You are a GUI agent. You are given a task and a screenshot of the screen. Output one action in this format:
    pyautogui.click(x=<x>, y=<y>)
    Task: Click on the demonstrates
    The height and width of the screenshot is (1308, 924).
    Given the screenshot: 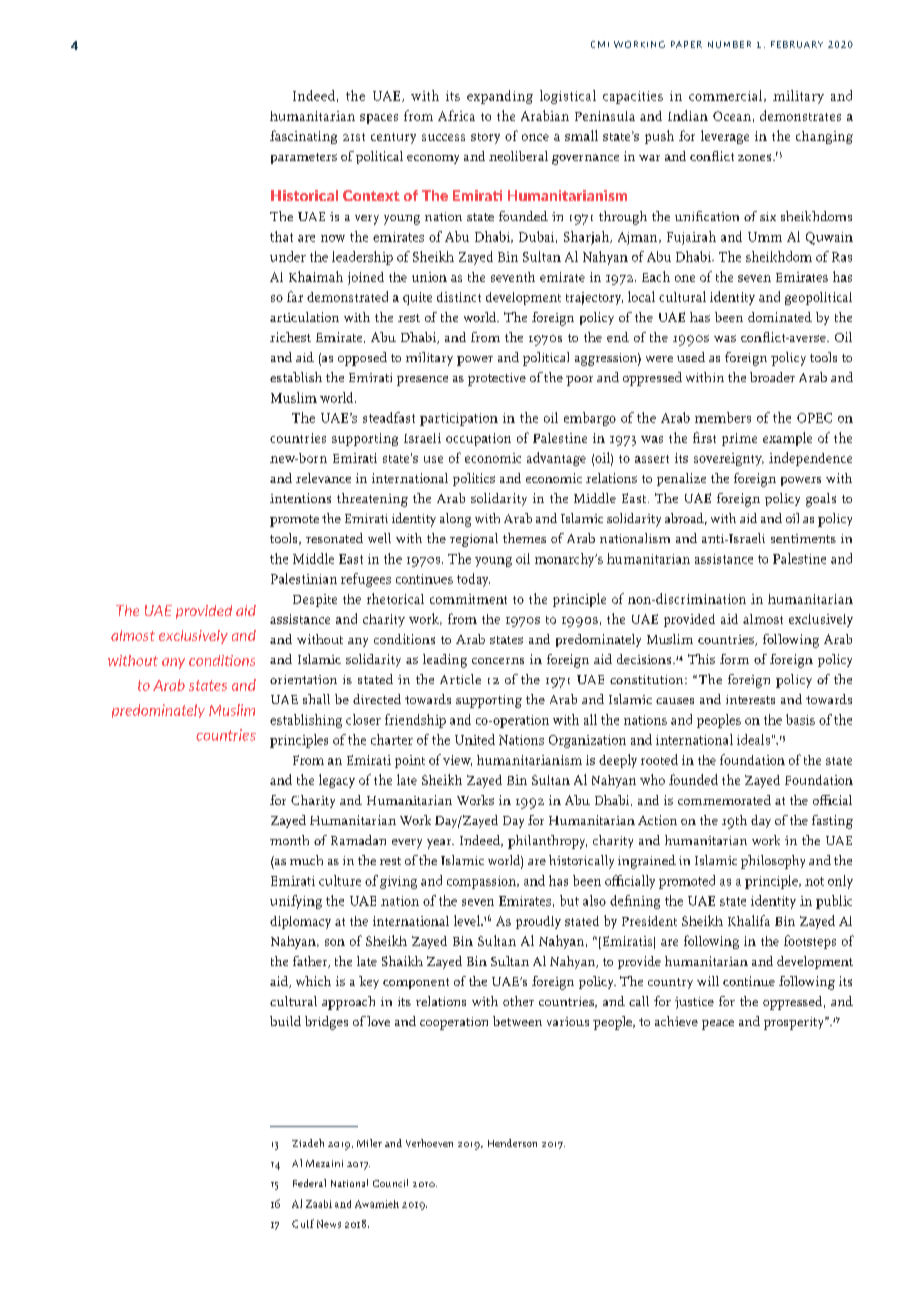 What is the action you would take?
    pyautogui.click(x=800, y=115)
